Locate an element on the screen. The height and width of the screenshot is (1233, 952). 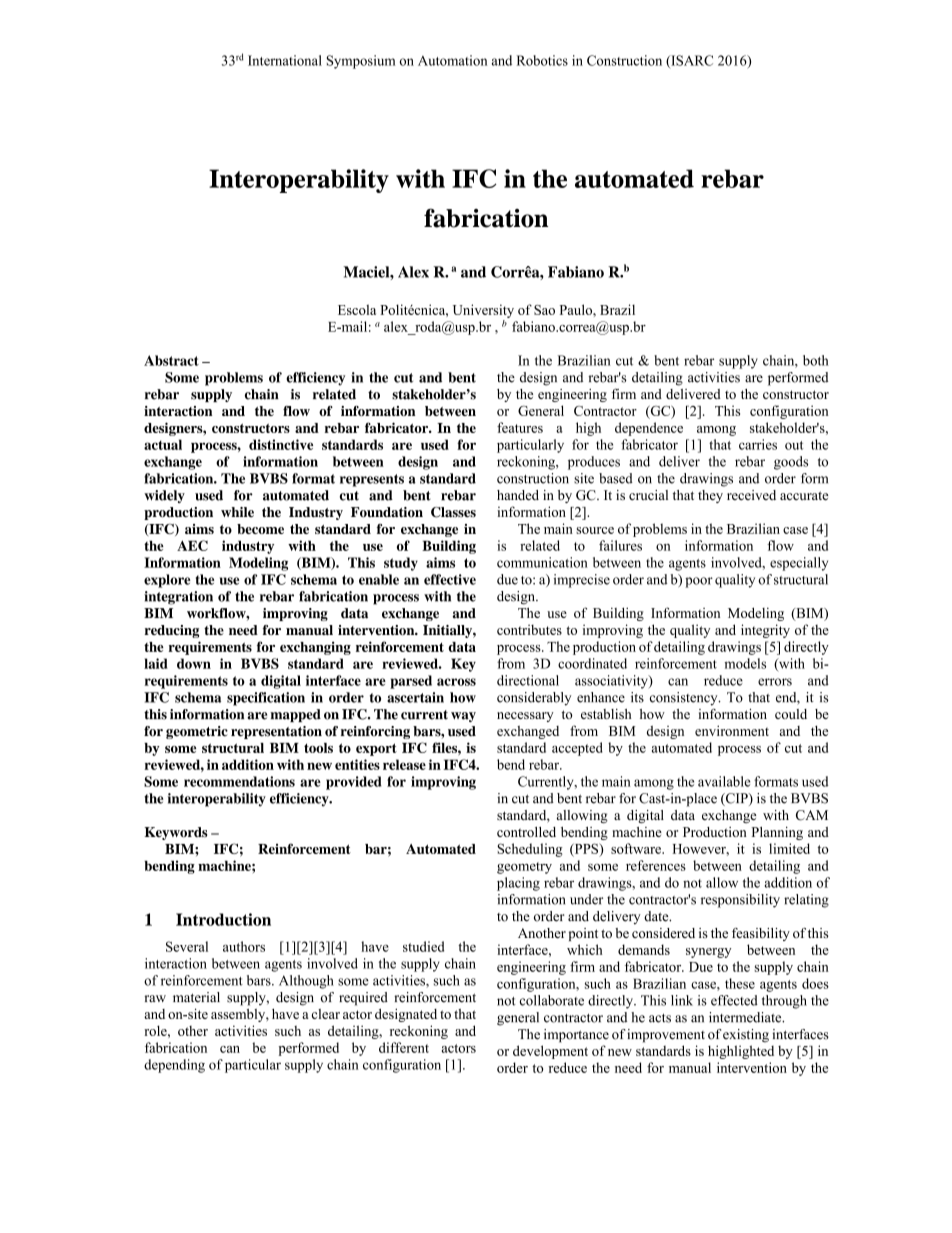
material is located at coordinates (196, 997).
